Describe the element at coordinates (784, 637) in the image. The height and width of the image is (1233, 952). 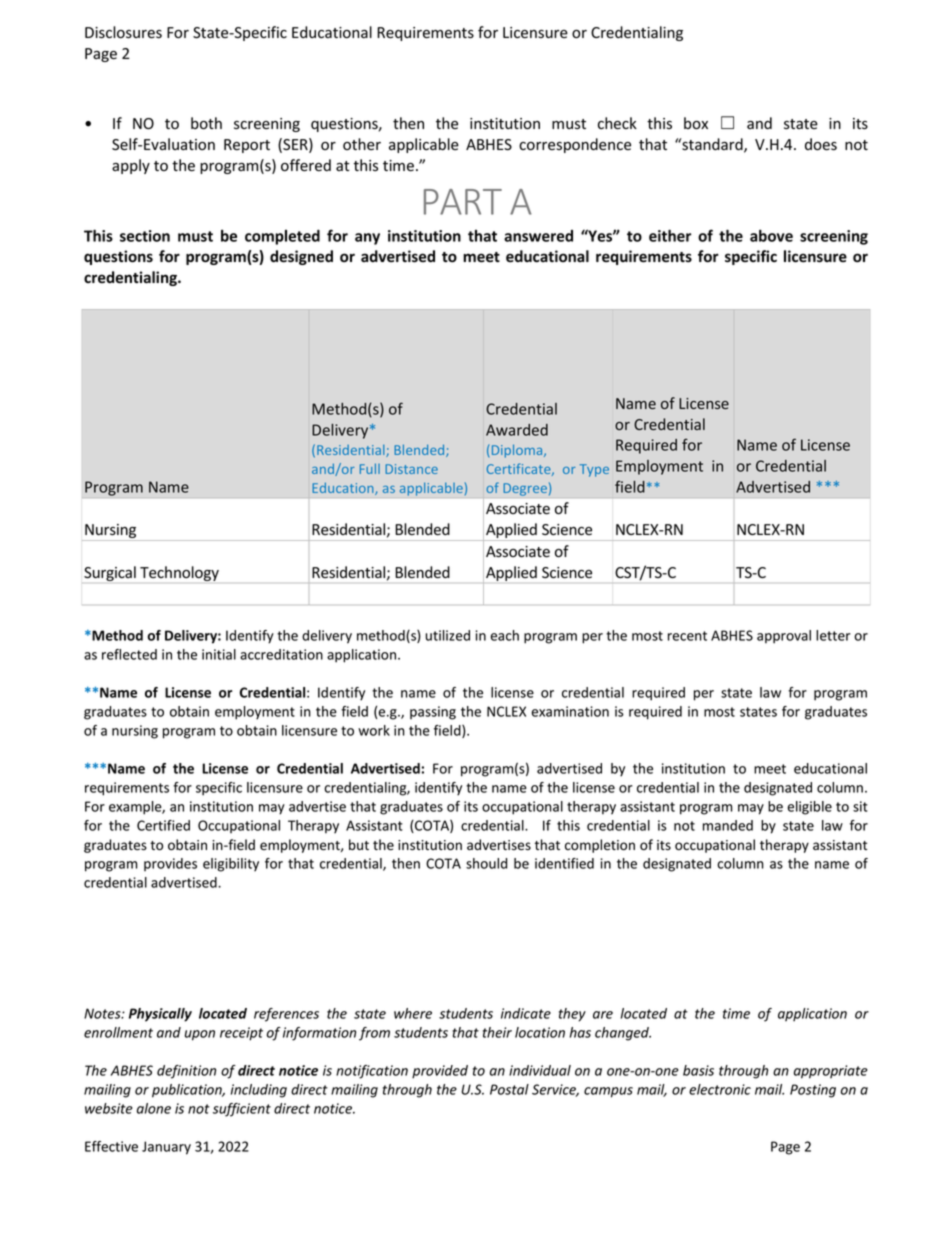
I see `approval` at that location.
